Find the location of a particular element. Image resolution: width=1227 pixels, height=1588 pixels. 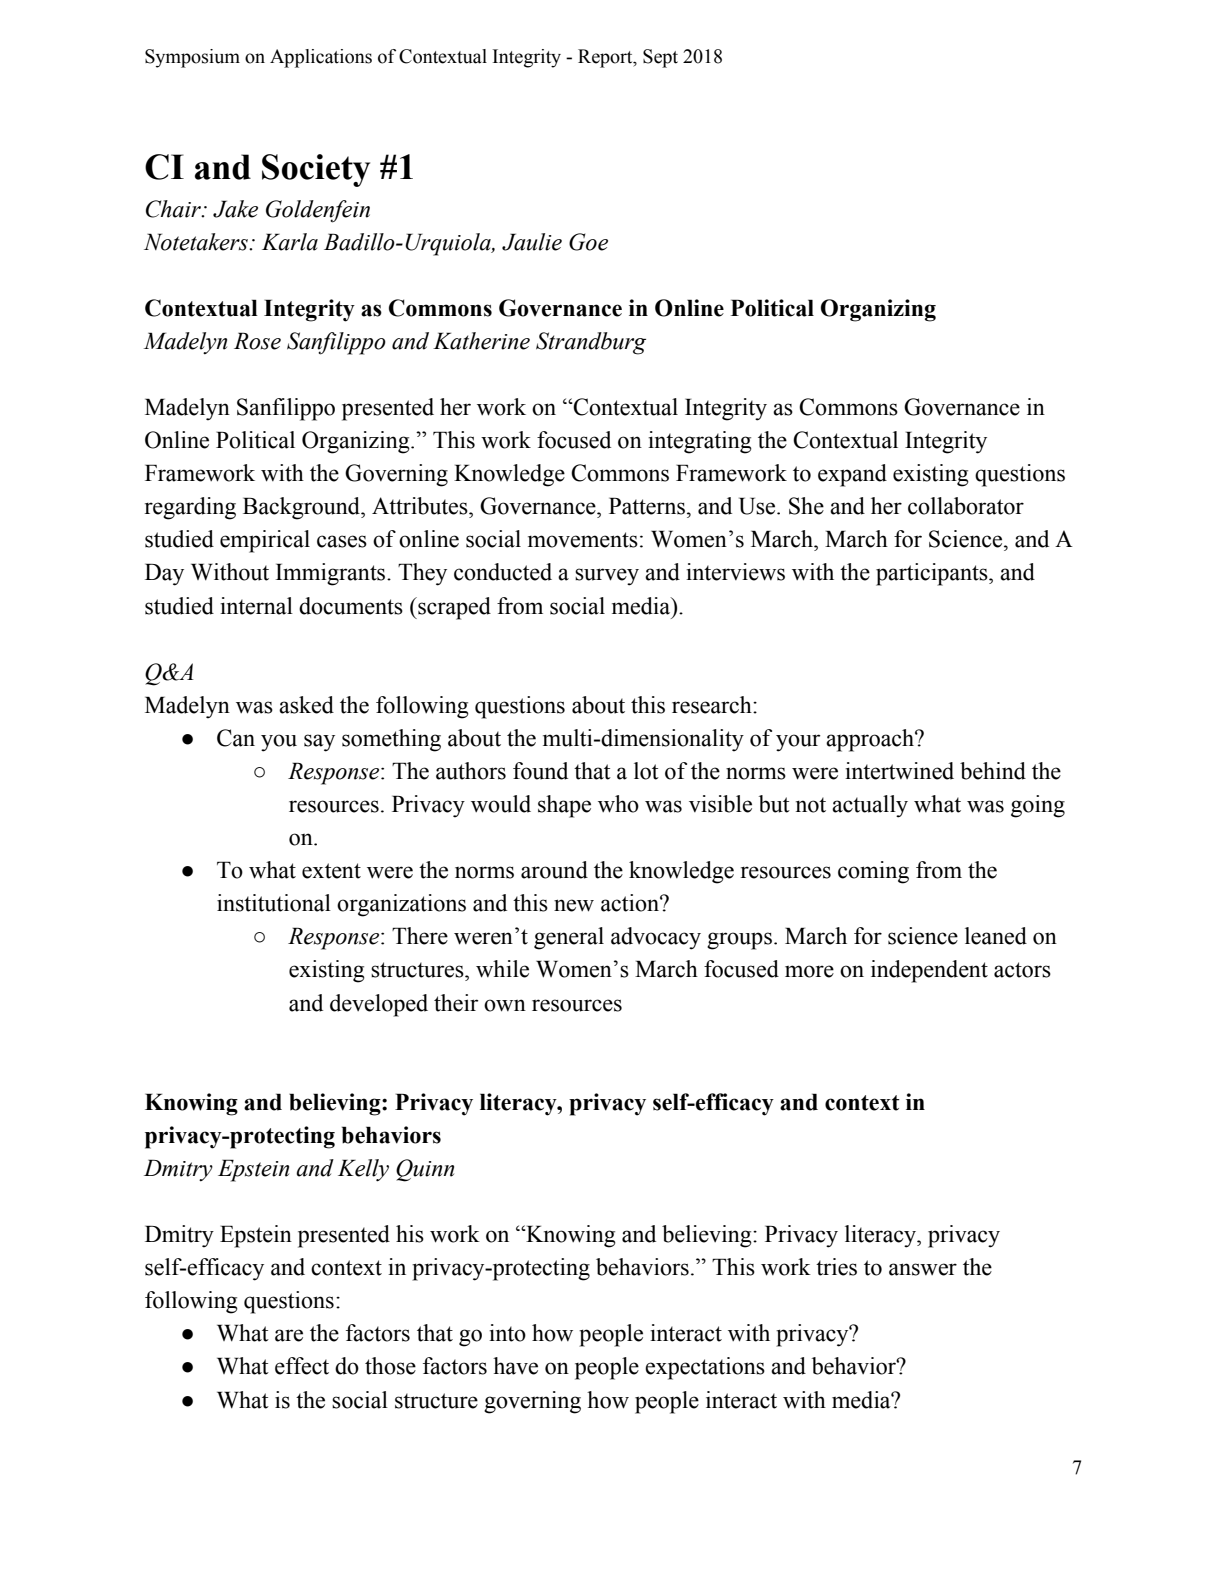

Sept is located at coordinates (660, 58).
